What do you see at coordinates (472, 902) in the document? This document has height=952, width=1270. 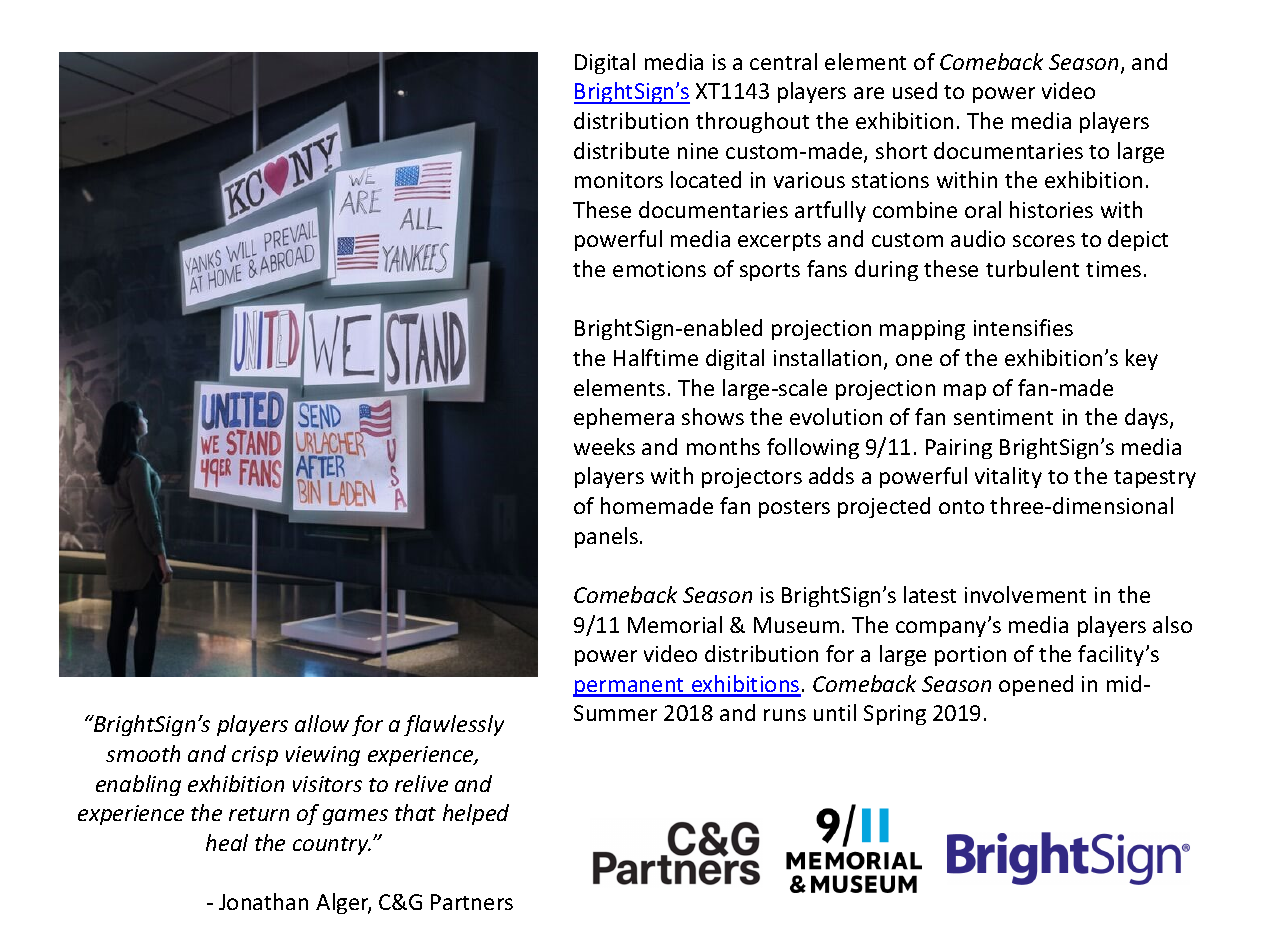 I see `Partners` at bounding box center [472, 902].
